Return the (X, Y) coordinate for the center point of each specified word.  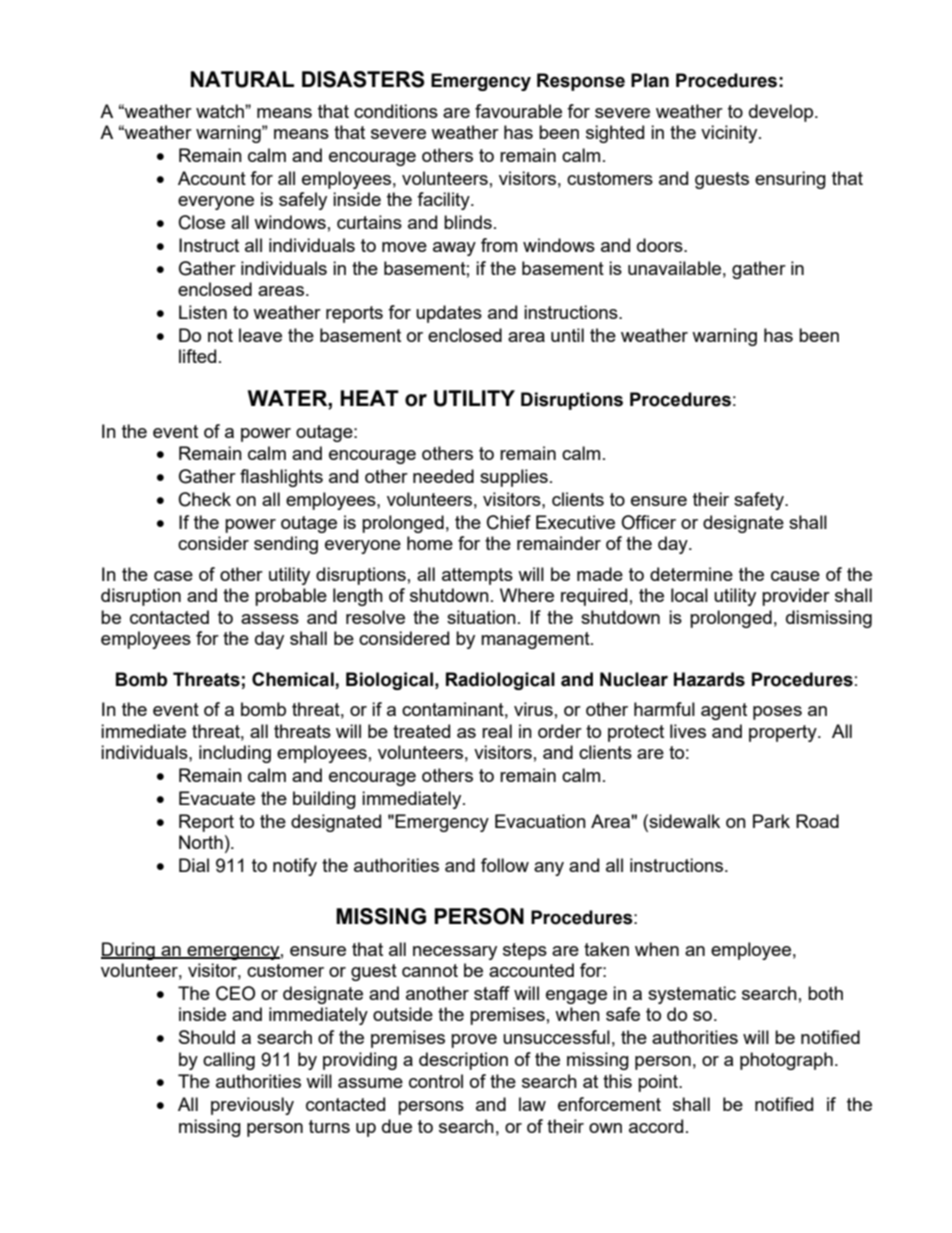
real (497, 731)
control (436, 1081)
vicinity (730, 134)
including (235, 754)
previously (252, 1106)
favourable (518, 111)
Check (205, 499)
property (784, 733)
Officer (648, 522)
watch (221, 111)
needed (443, 476)
